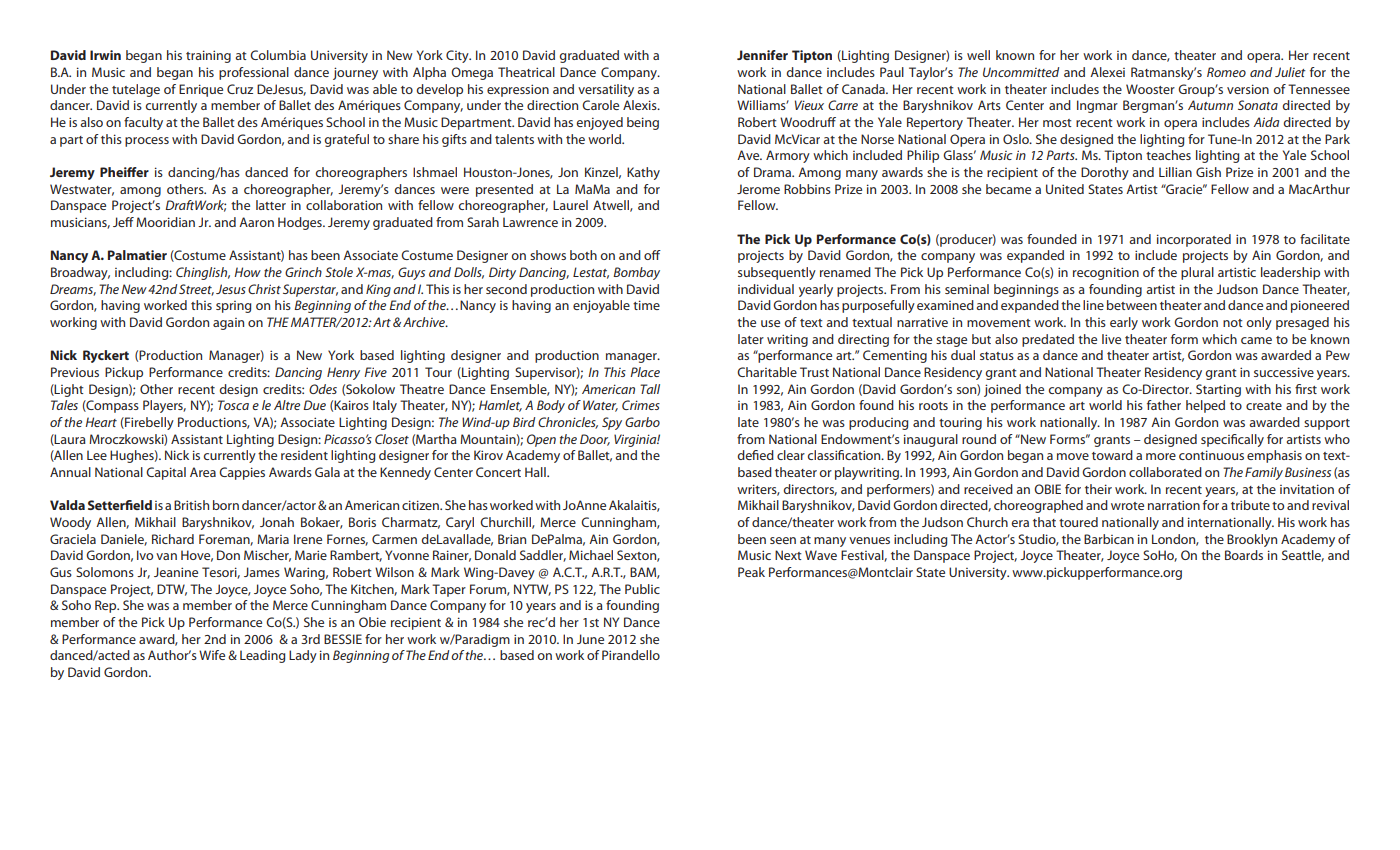  Describe the element at coordinates (1174, 505) in the image. I see `narration` at that location.
